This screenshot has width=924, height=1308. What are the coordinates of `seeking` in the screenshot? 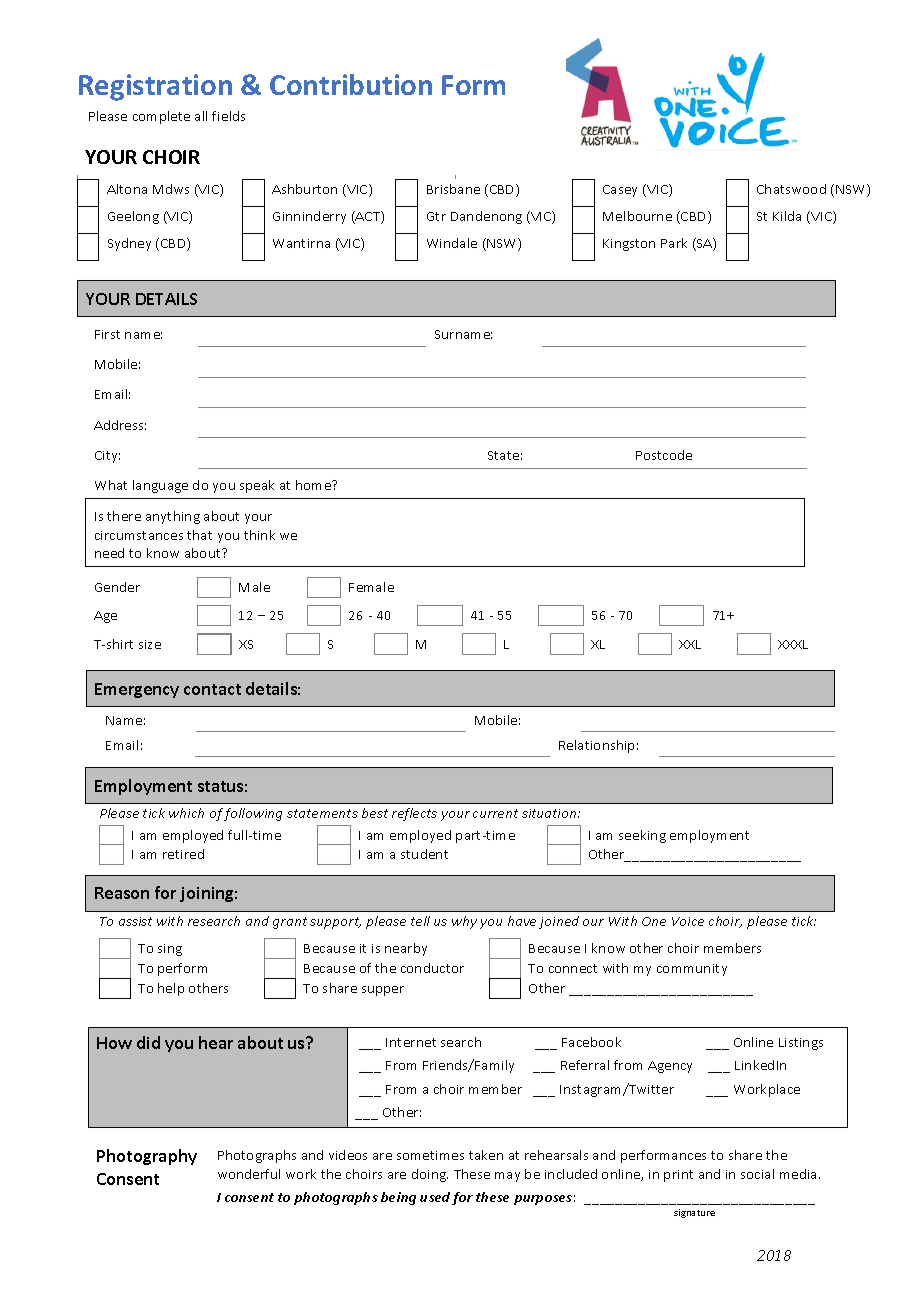 It's located at (642, 836).
